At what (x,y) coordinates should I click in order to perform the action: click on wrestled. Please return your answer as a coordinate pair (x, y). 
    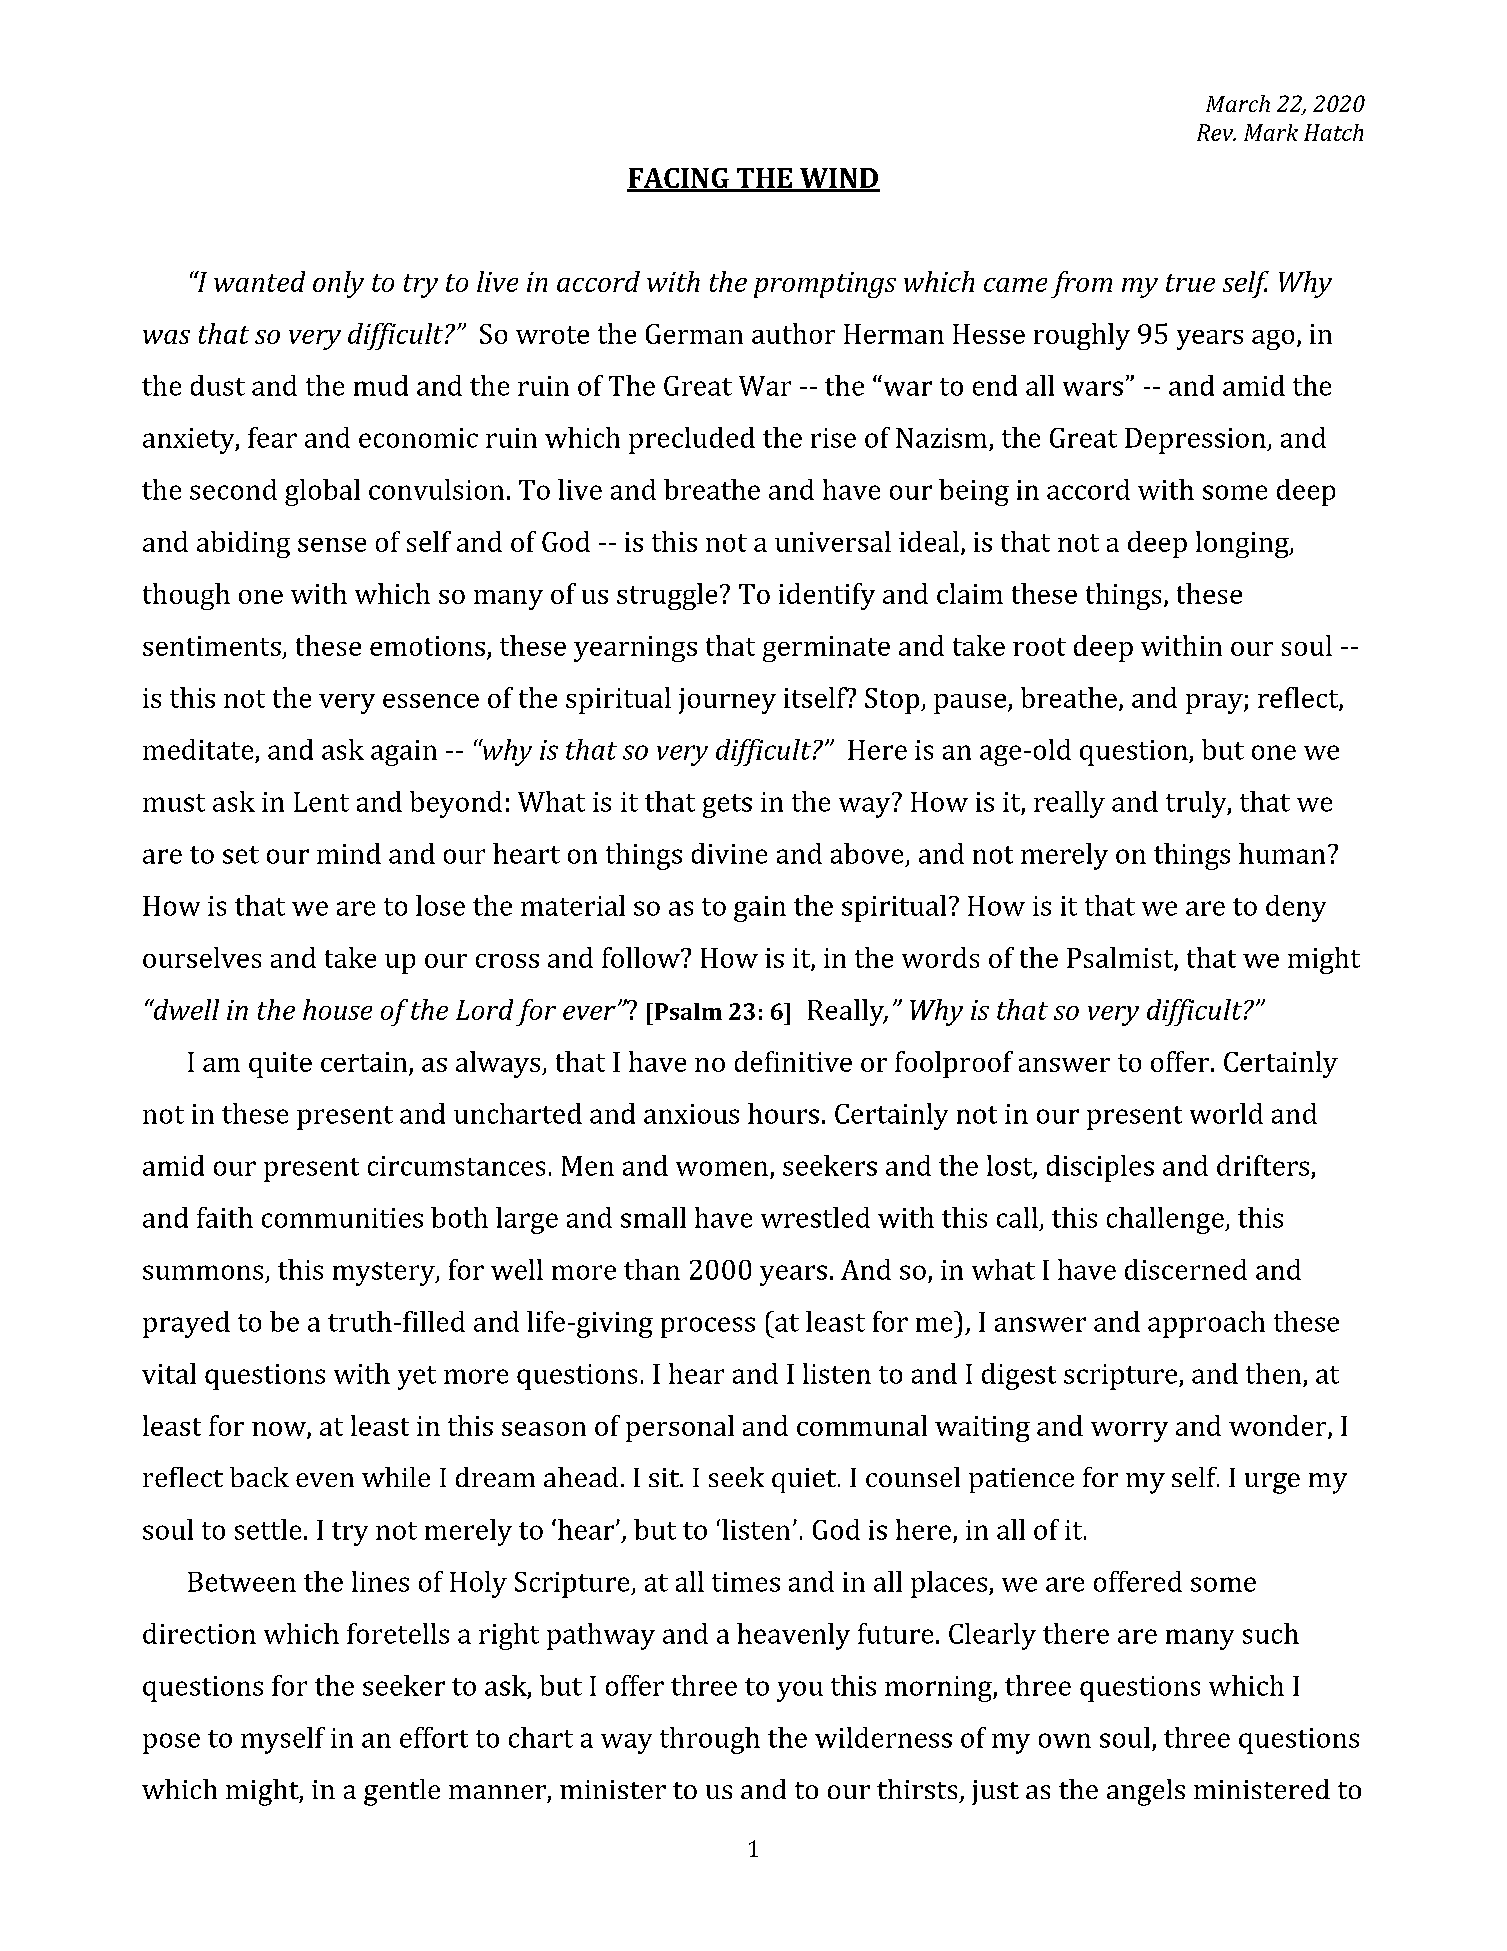
    Looking at the image, I should click on (815, 1217).
